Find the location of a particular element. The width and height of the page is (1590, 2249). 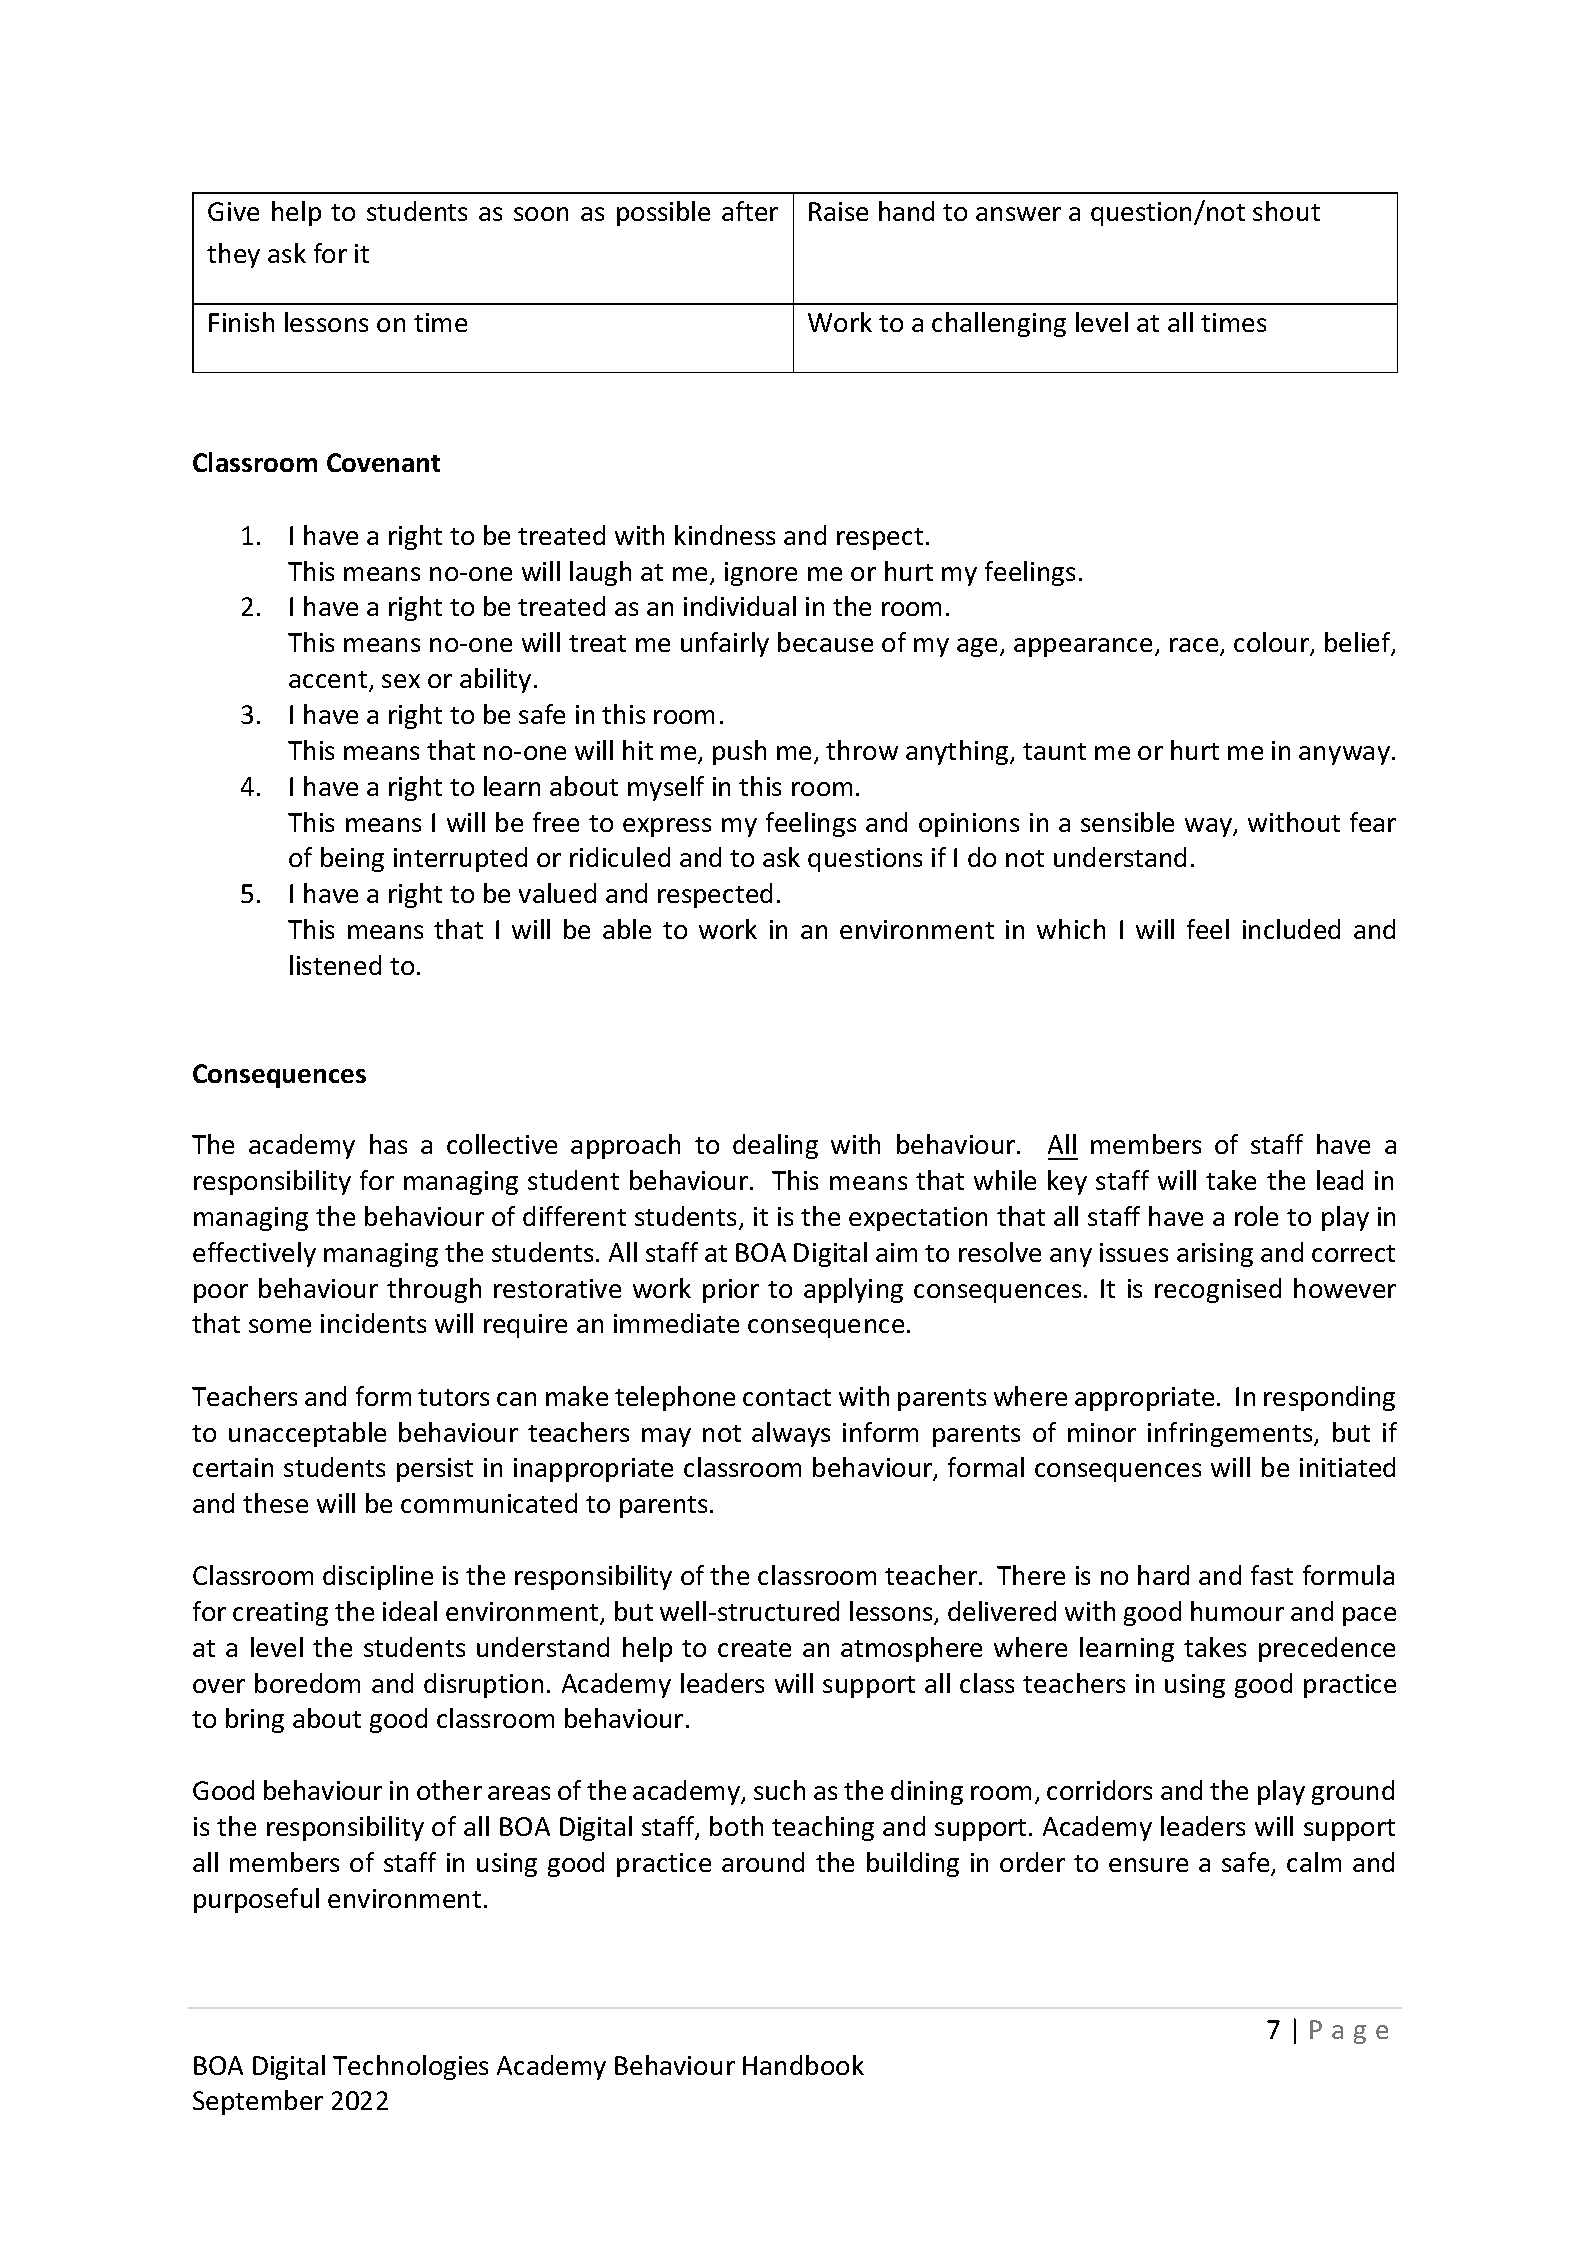

Raise is located at coordinates (838, 211).
